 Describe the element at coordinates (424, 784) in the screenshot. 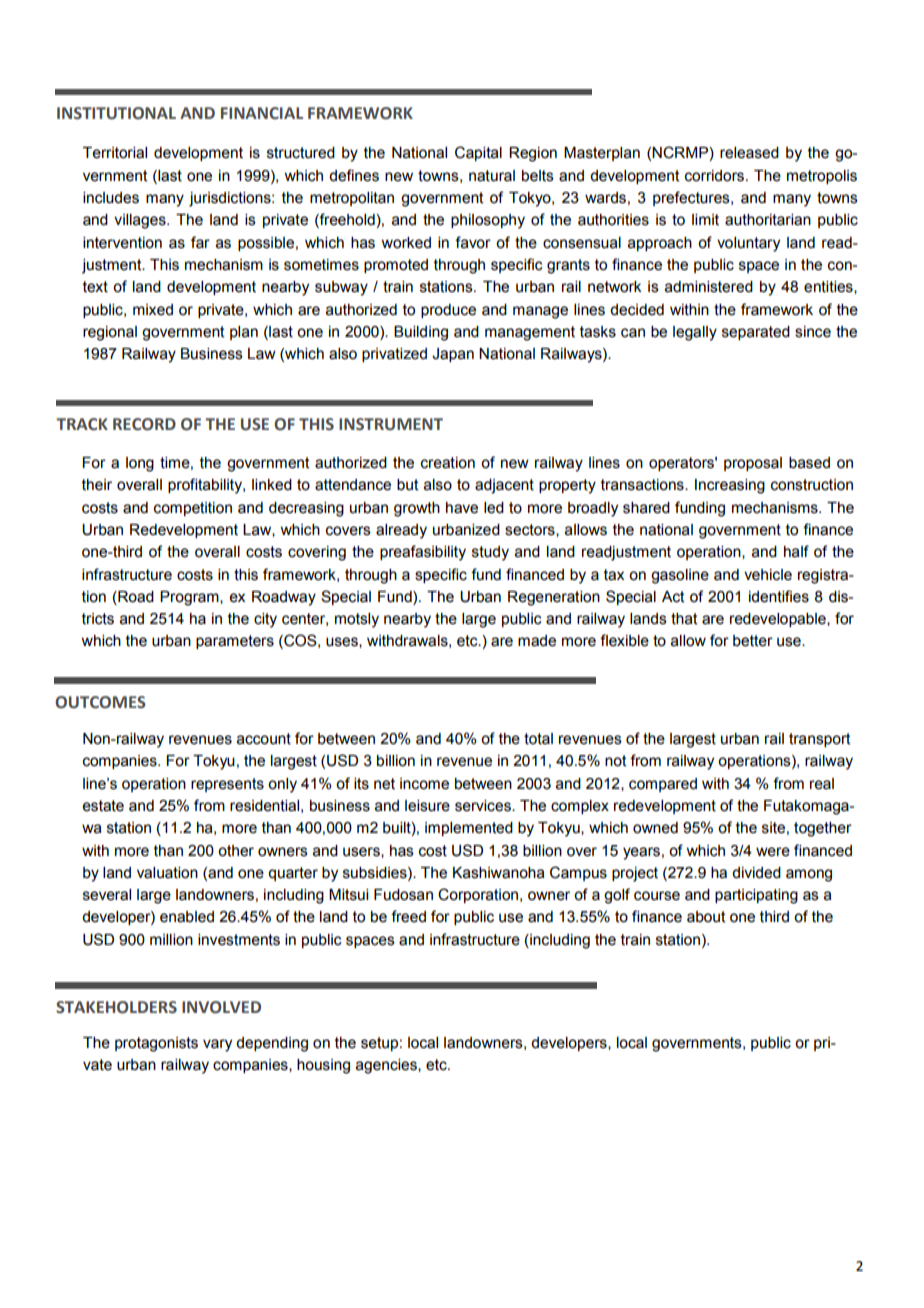

I see `income` at that location.
